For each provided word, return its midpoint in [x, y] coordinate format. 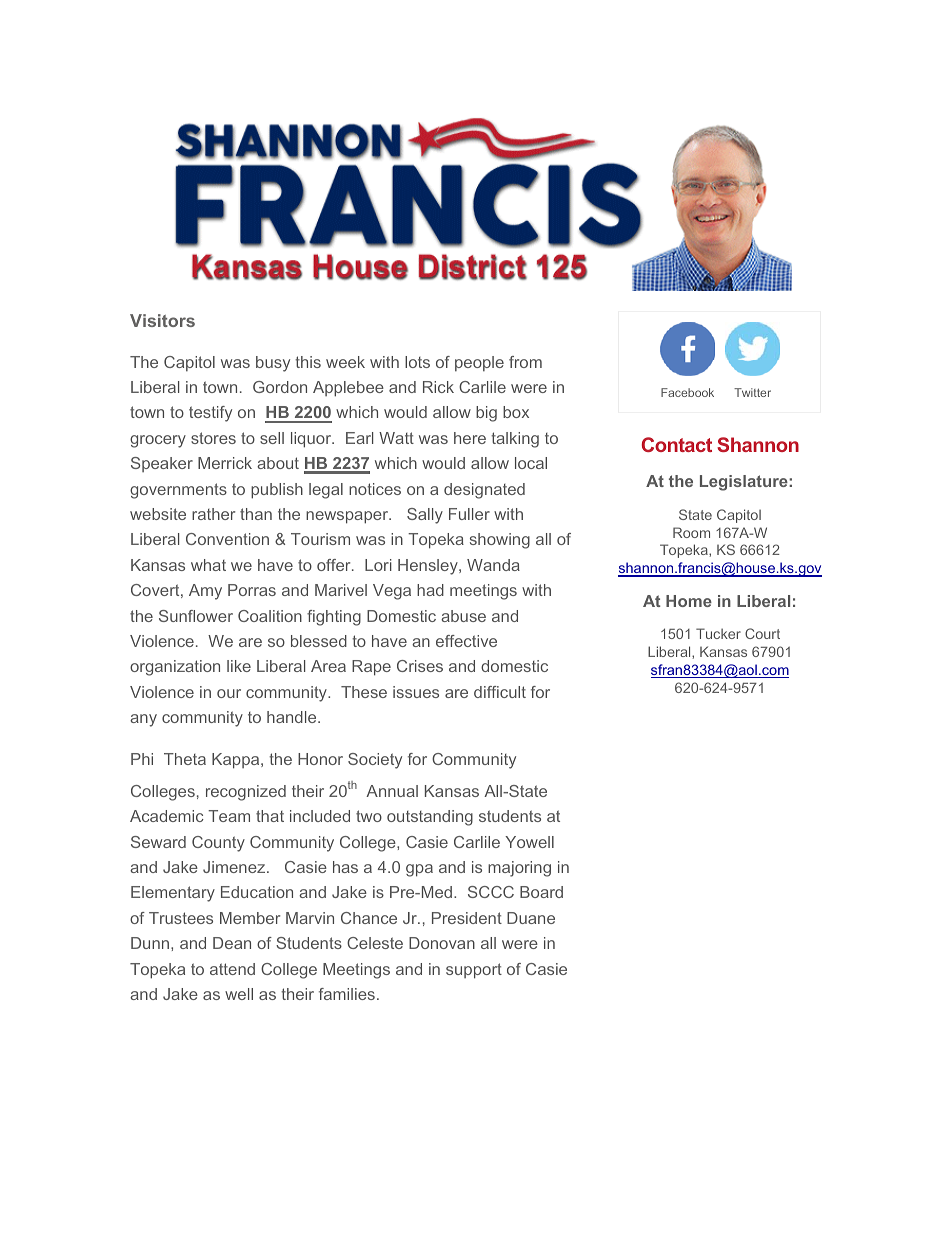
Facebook [687, 392]
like [239, 666]
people [479, 364]
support [474, 971]
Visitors [162, 320]
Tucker [718, 633]
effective [466, 641]
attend [232, 969]
